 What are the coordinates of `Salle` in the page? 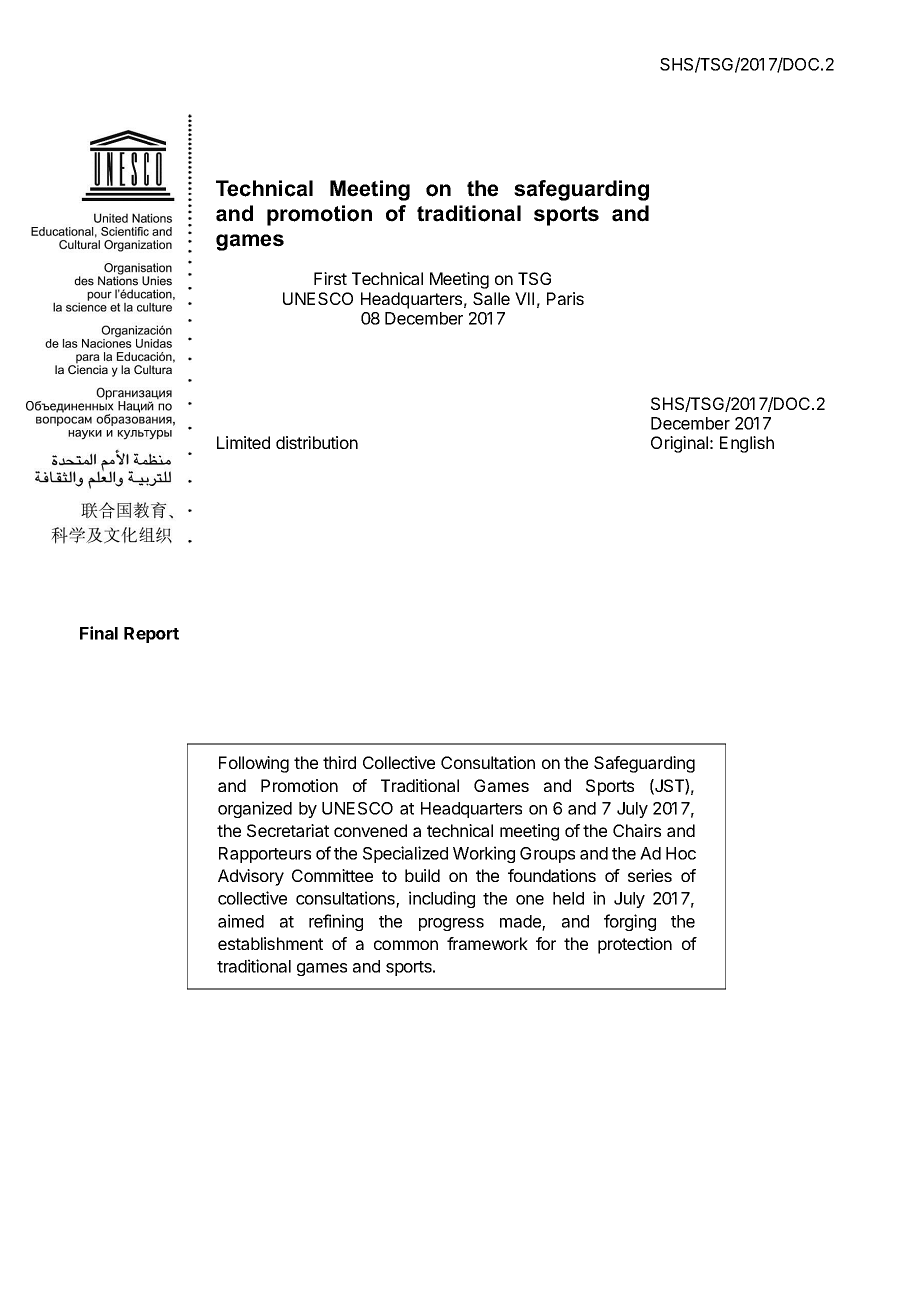 It's located at (491, 298).
